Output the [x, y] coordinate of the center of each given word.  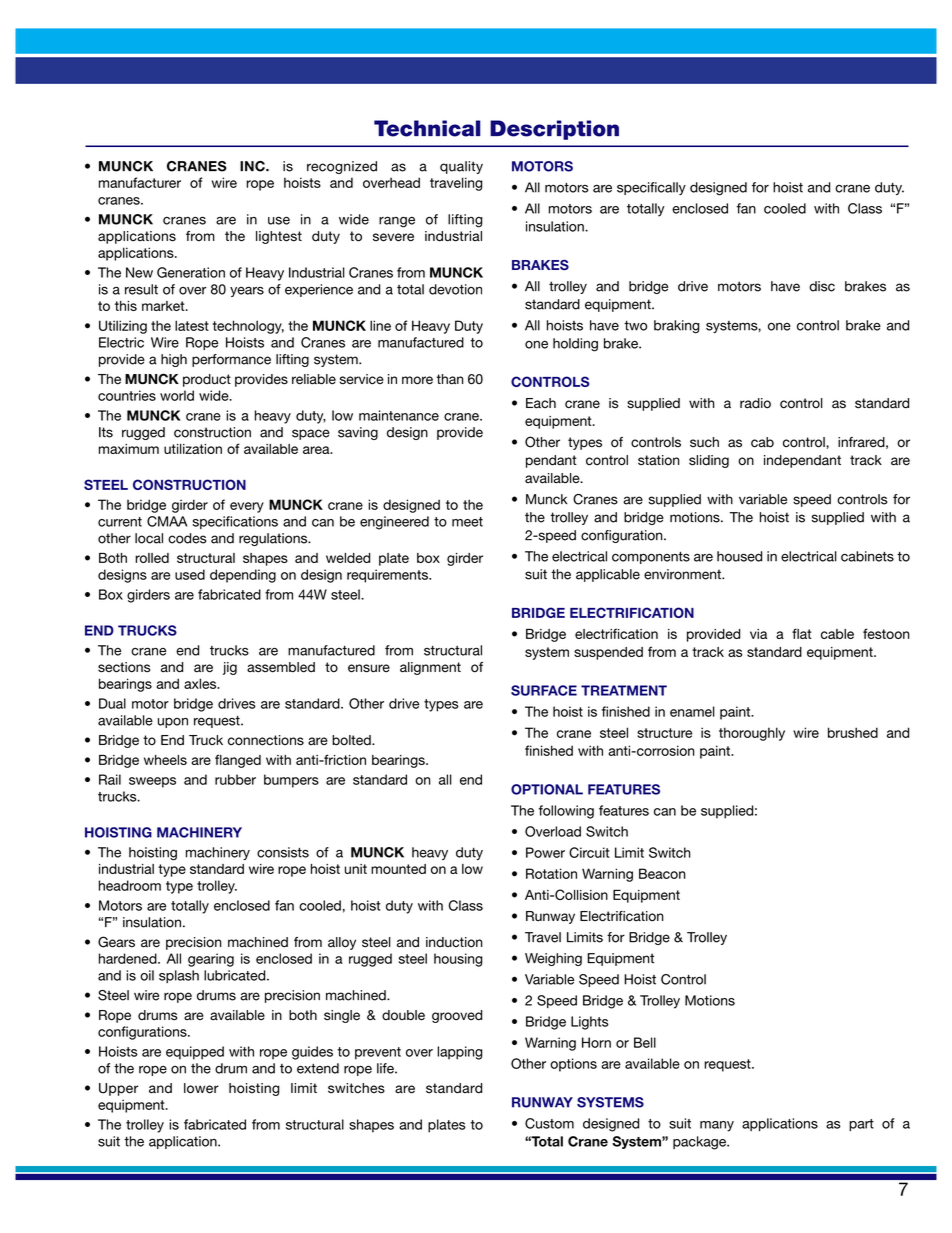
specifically [651, 188]
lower [201, 1088]
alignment [430, 668]
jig [230, 668]
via [758, 634]
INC [253, 166]
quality [461, 167]
